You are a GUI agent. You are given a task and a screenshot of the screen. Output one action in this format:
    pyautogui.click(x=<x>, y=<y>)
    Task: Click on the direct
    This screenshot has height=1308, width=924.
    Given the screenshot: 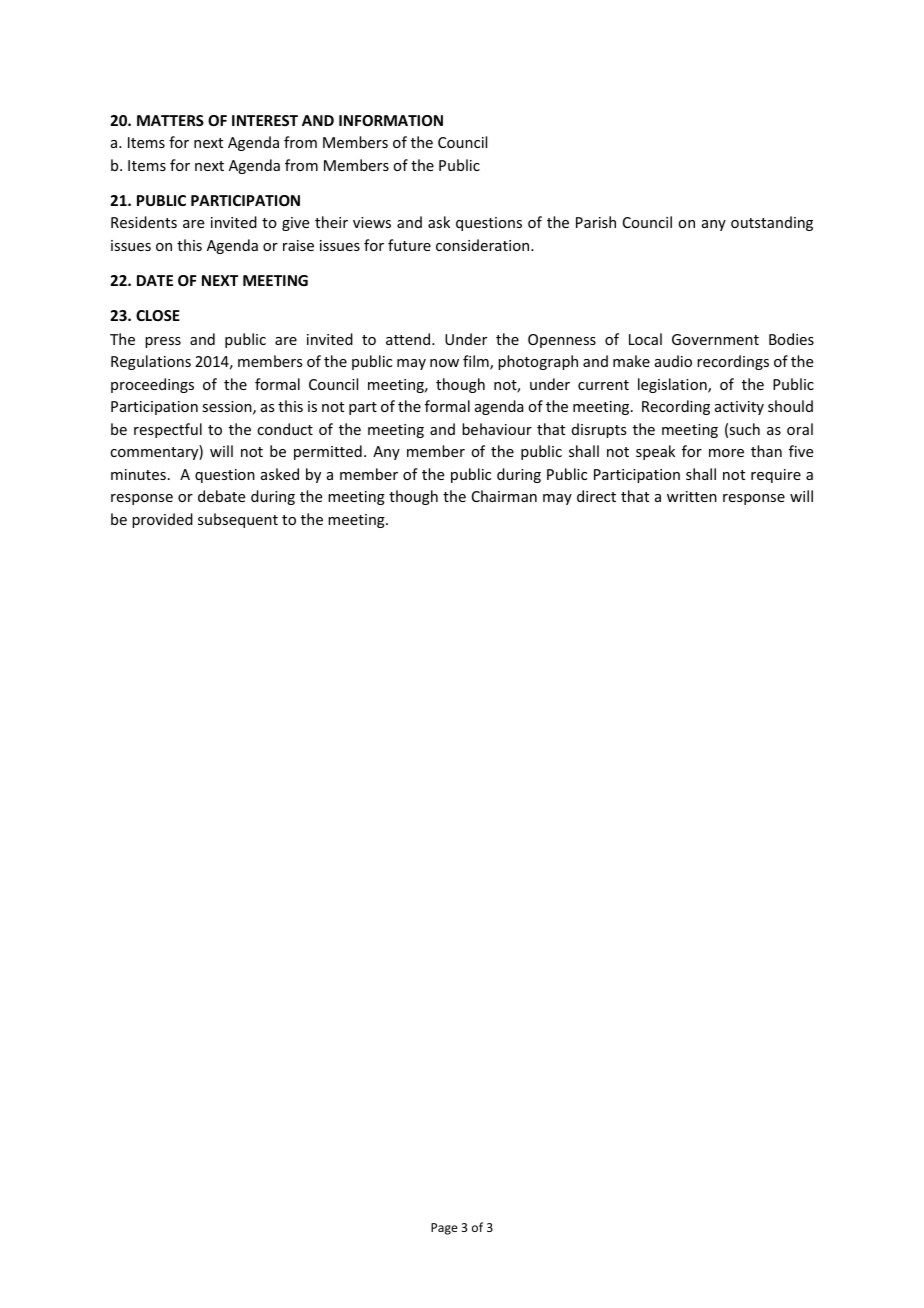 What is the action you would take?
    pyautogui.click(x=596, y=496)
